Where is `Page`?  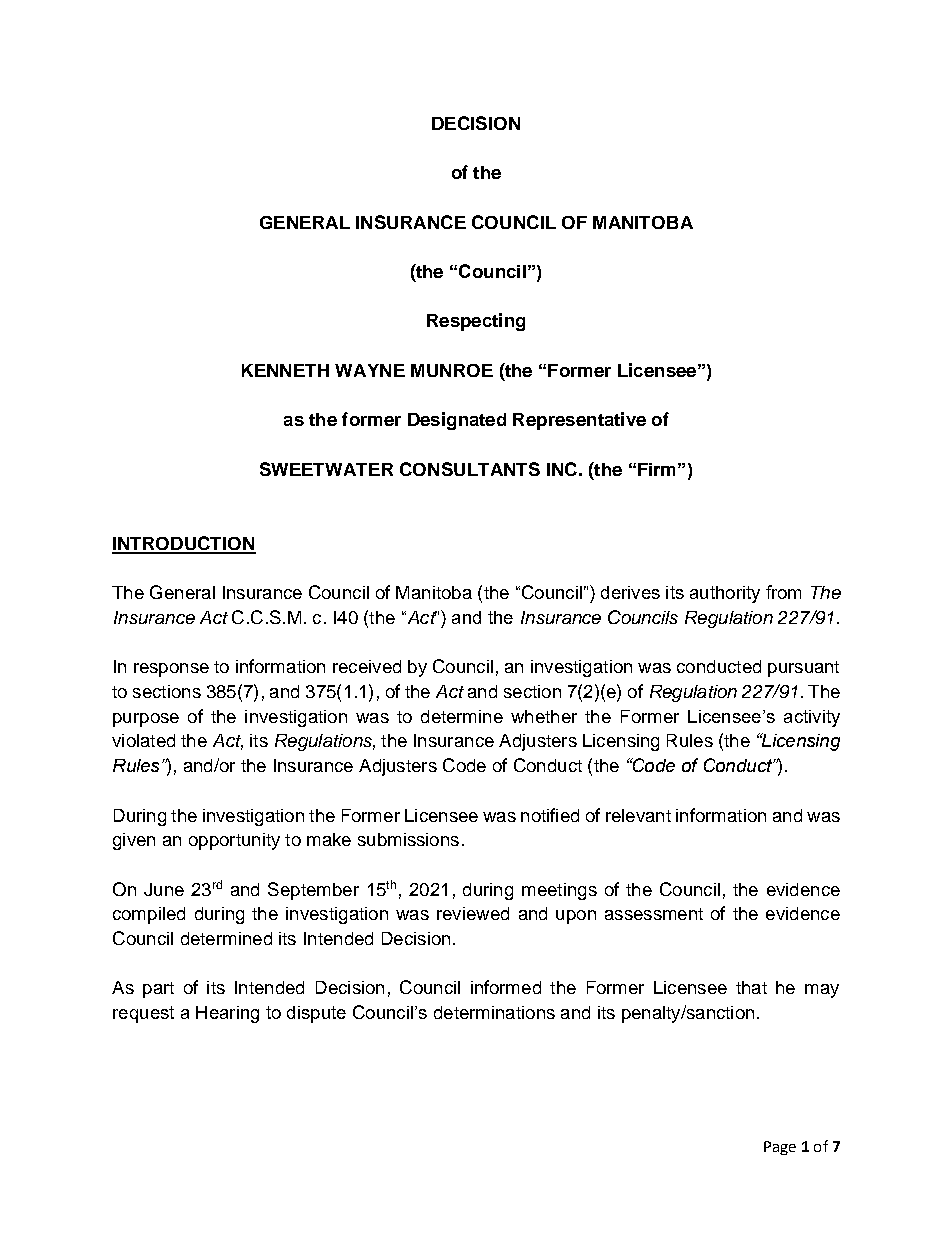 Page is located at coordinates (780, 1148).
